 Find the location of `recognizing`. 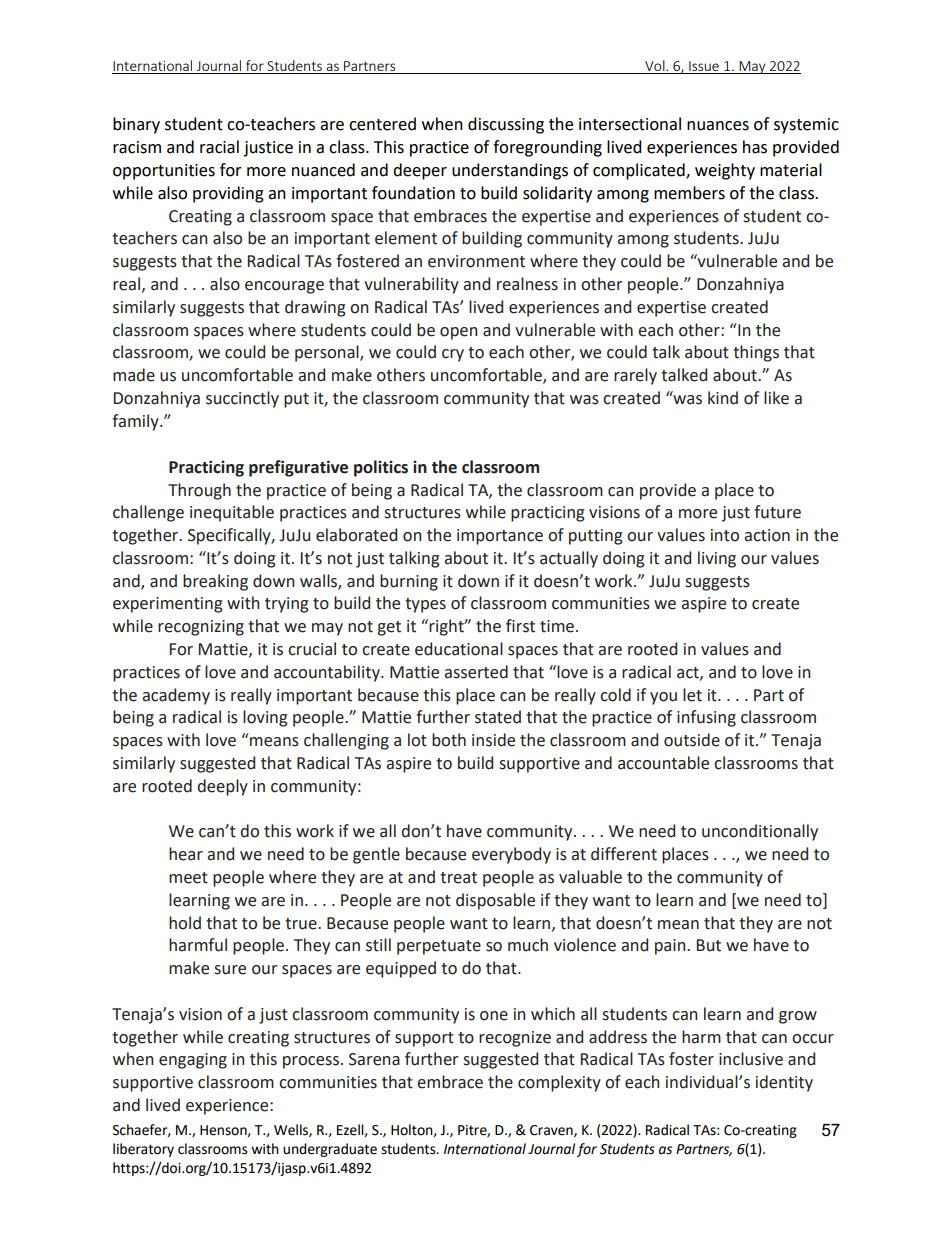

recognizing is located at coordinates (201, 628).
